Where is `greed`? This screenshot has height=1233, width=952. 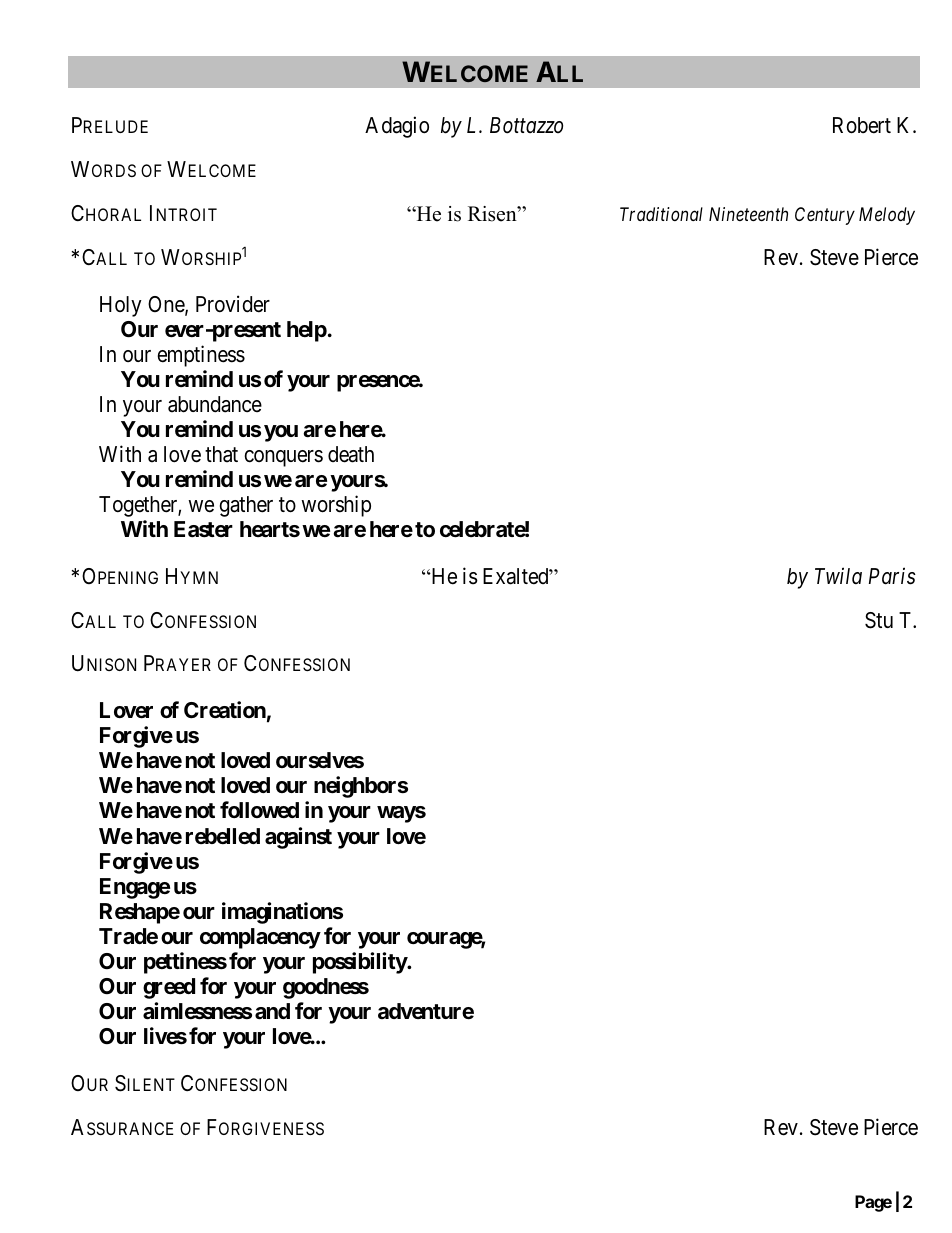
greed is located at coordinates (169, 988).
